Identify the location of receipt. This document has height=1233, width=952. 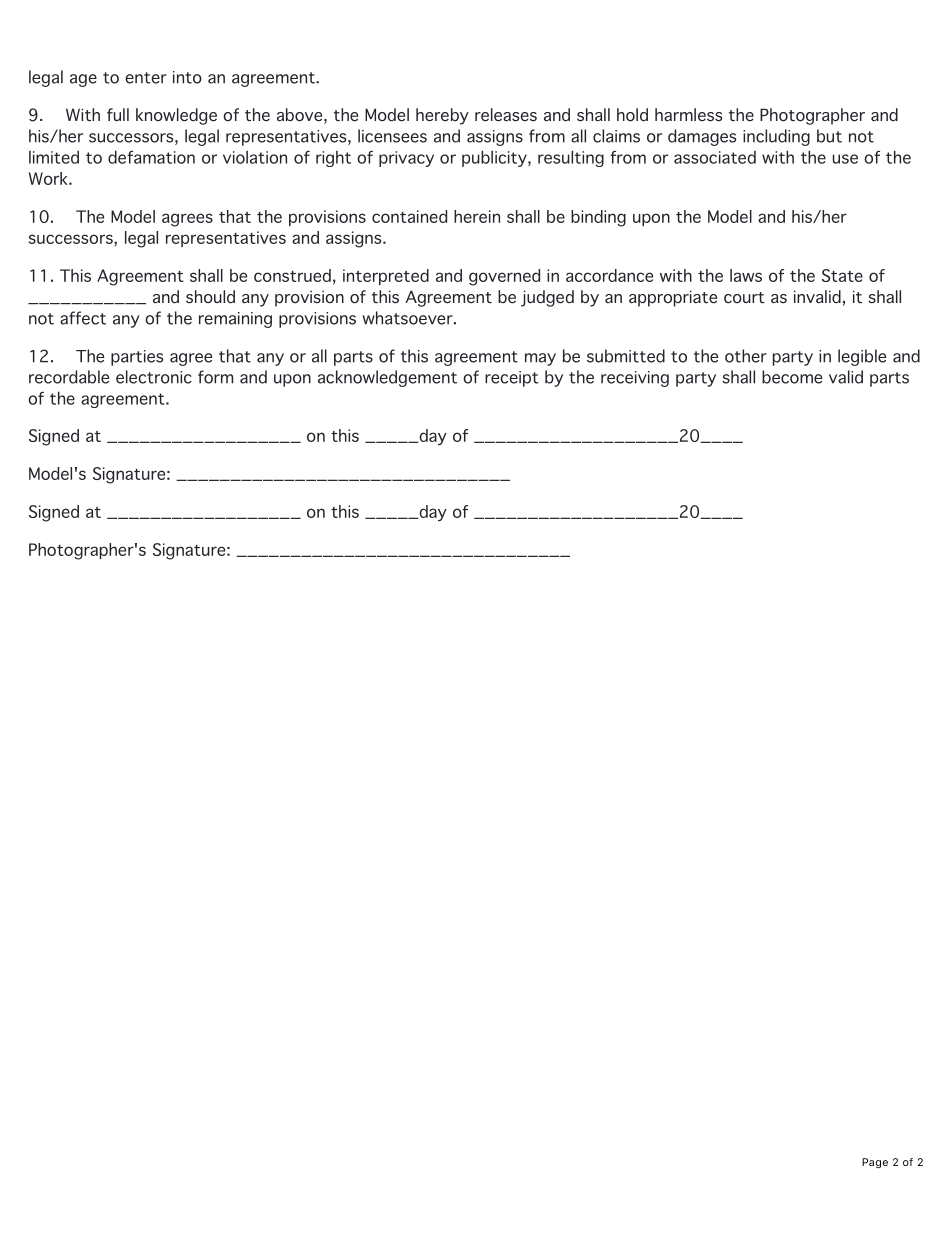
(512, 379).
